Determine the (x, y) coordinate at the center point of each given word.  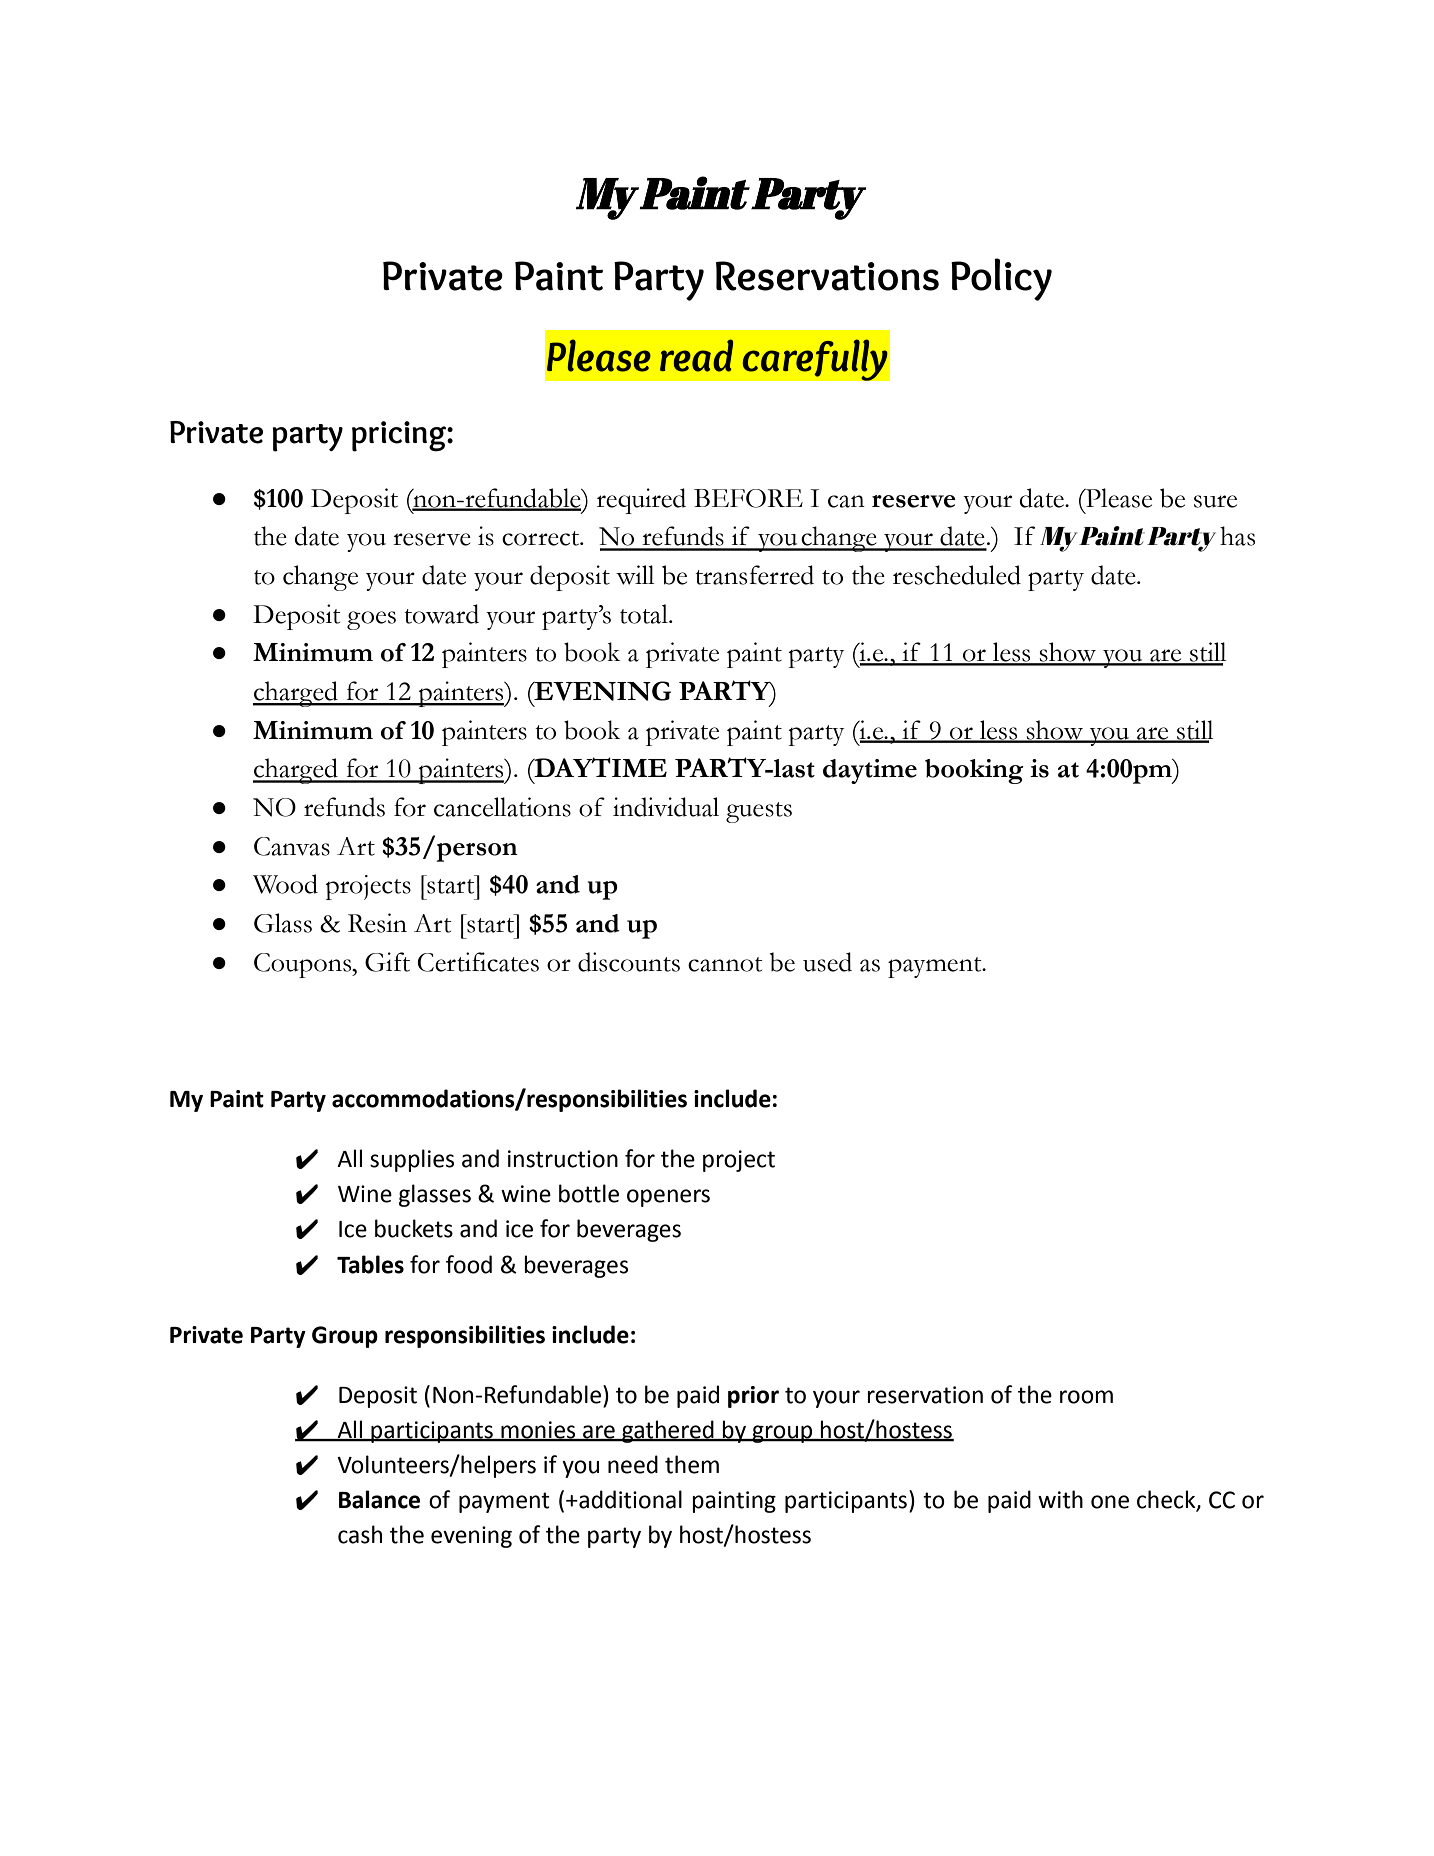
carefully (815, 360)
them (692, 1464)
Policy (1001, 279)
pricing (400, 436)
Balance (379, 1499)
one (1110, 1502)
